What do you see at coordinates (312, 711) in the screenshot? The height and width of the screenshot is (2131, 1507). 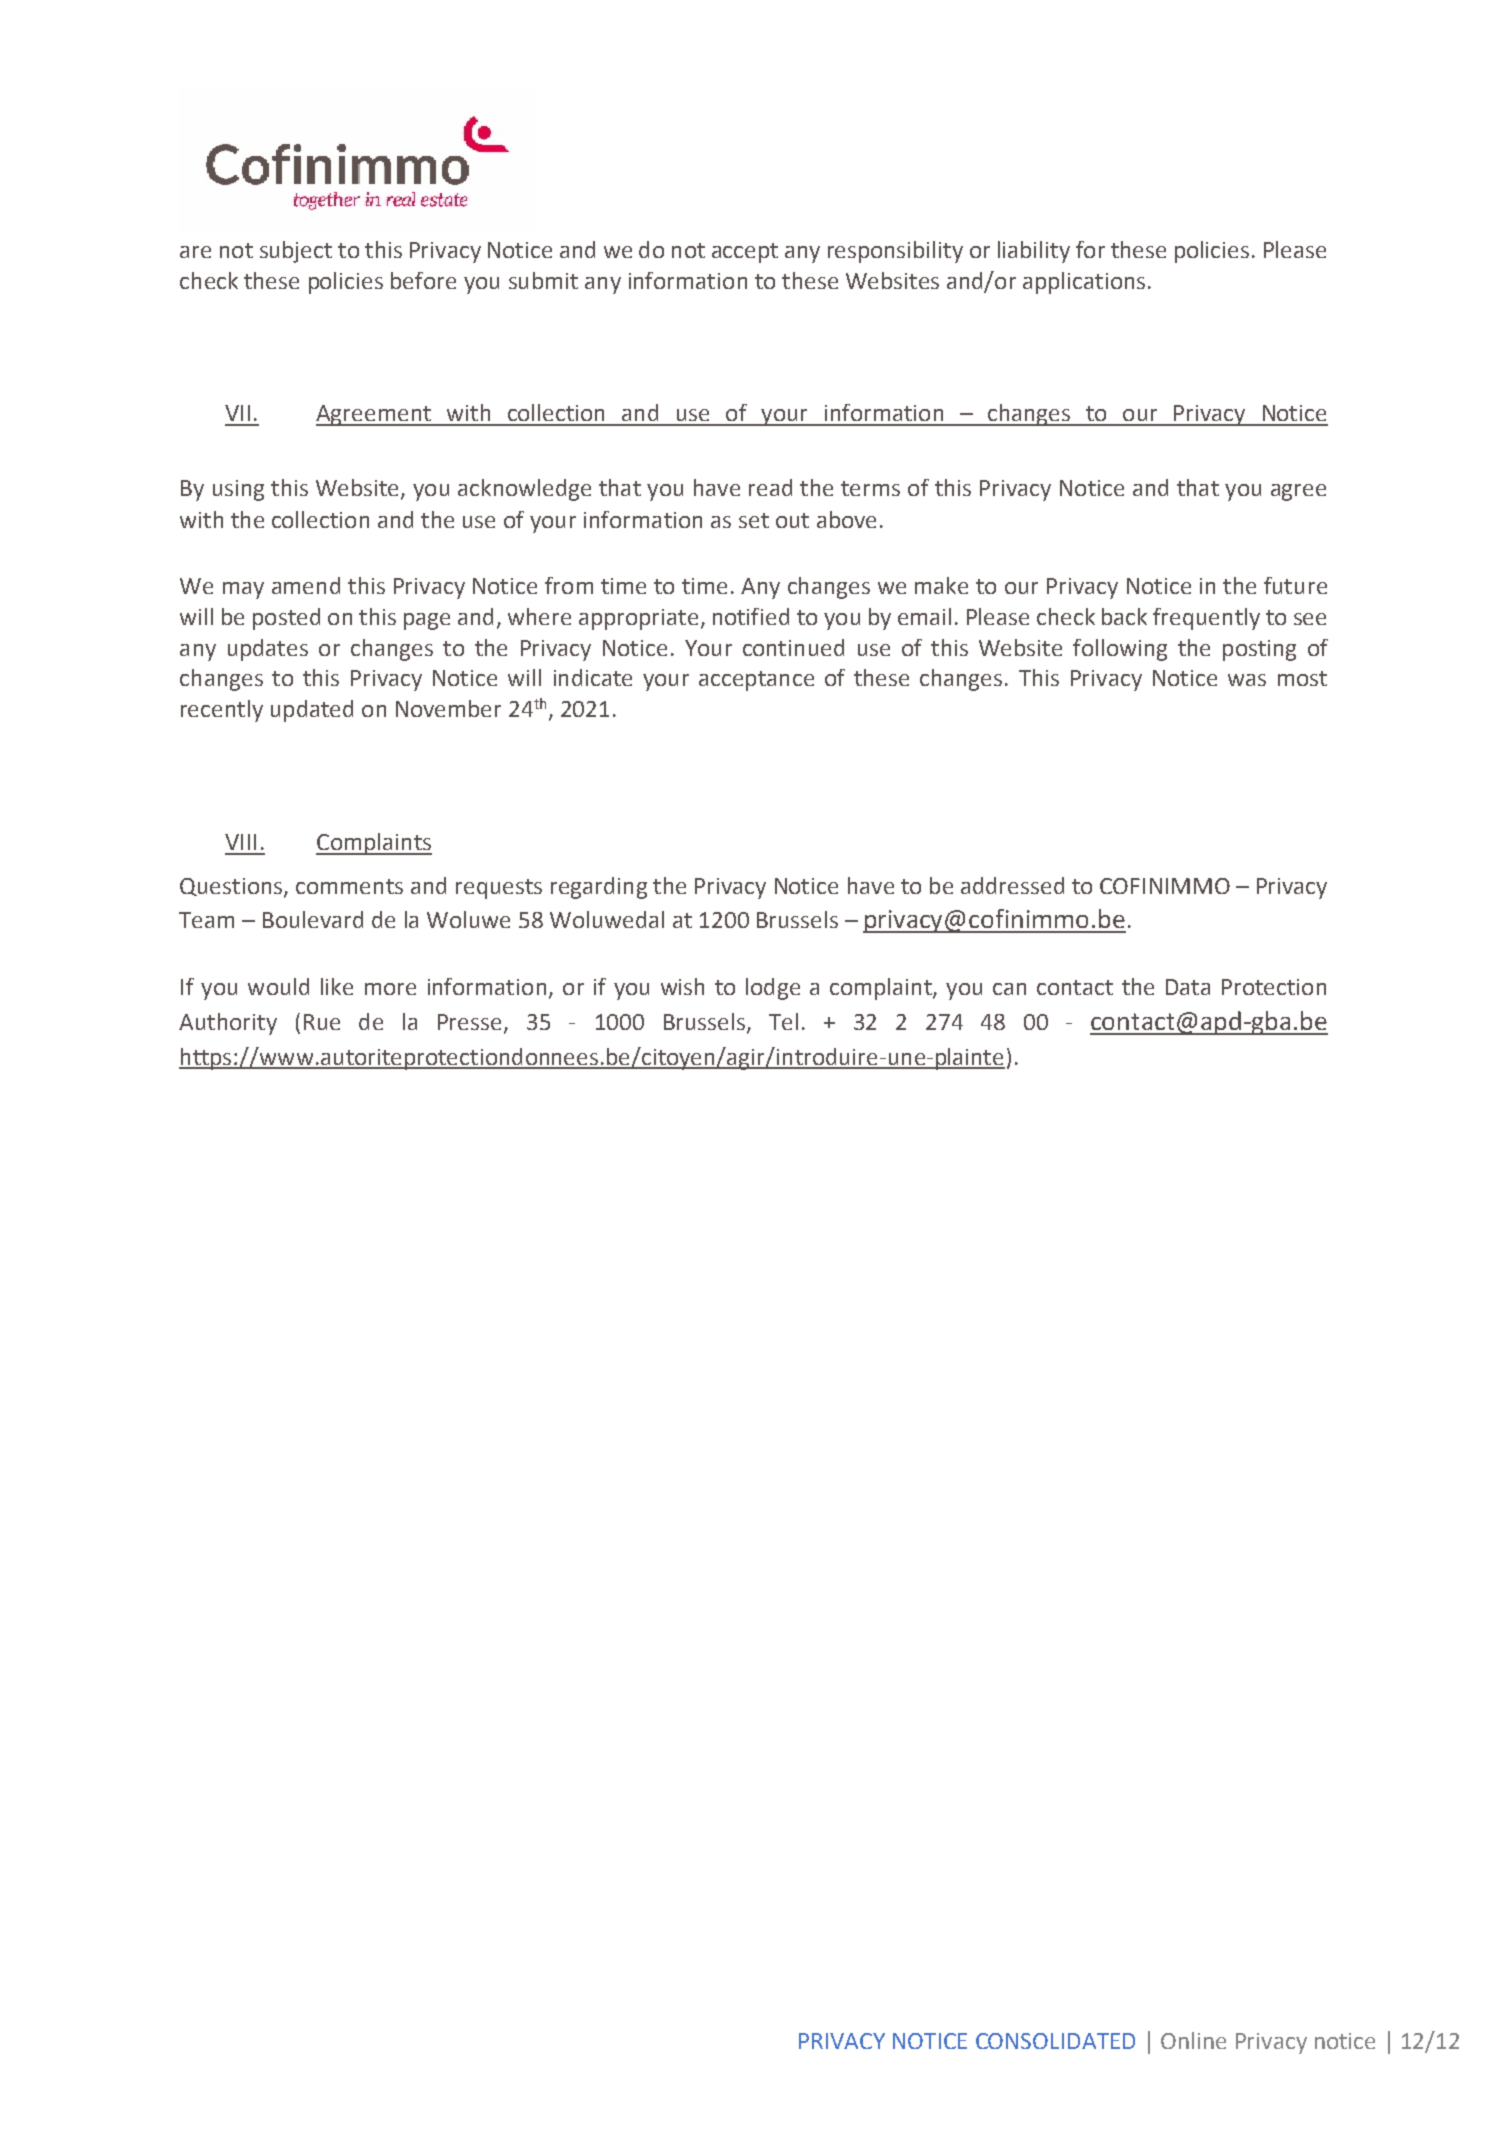 I see `updated` at bounding box center [312, 711].
